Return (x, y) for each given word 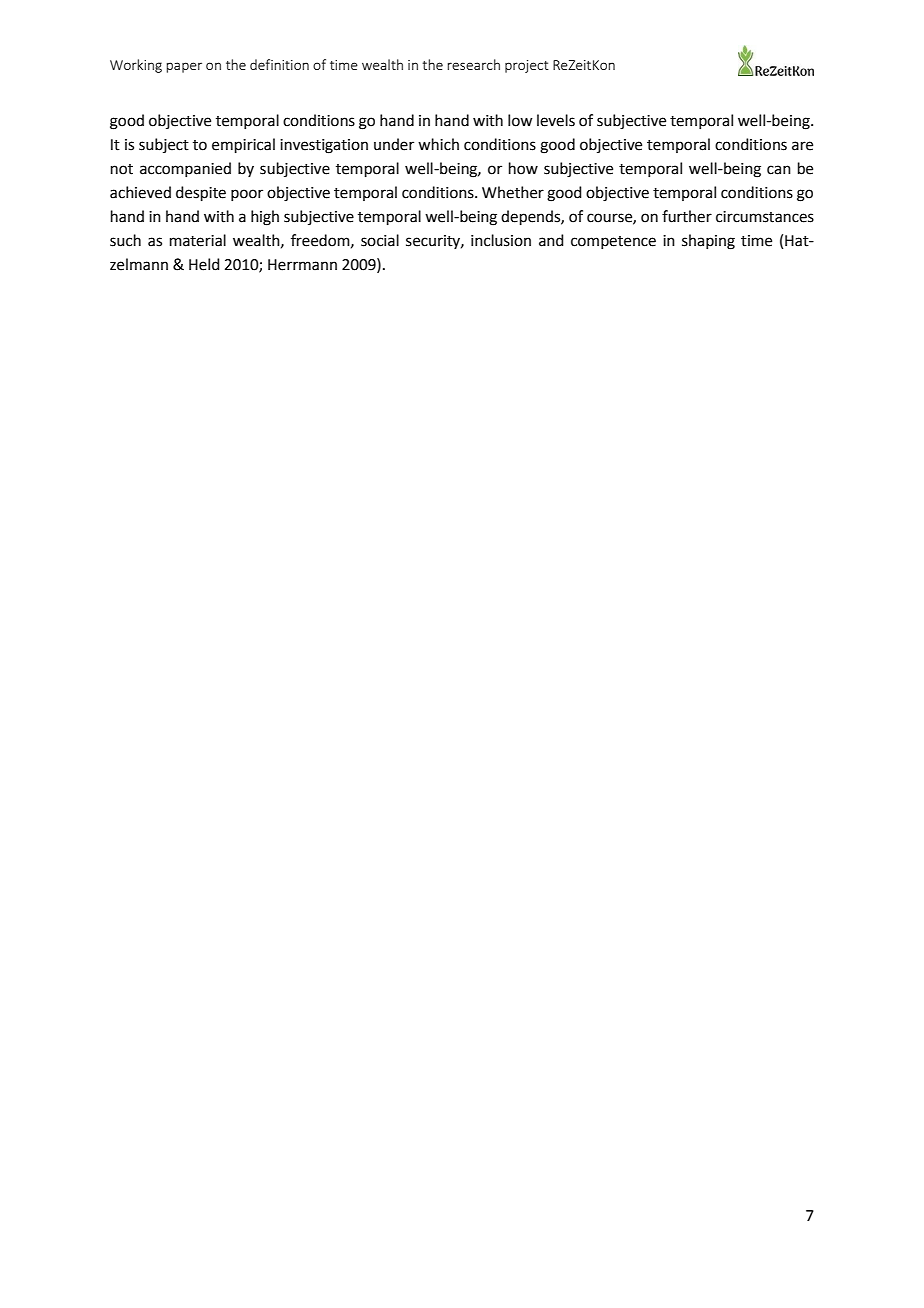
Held (204, 264)
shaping (708, 242)
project (527, 66)
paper (184, 67)
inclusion (501, 240)
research (473, 64)
